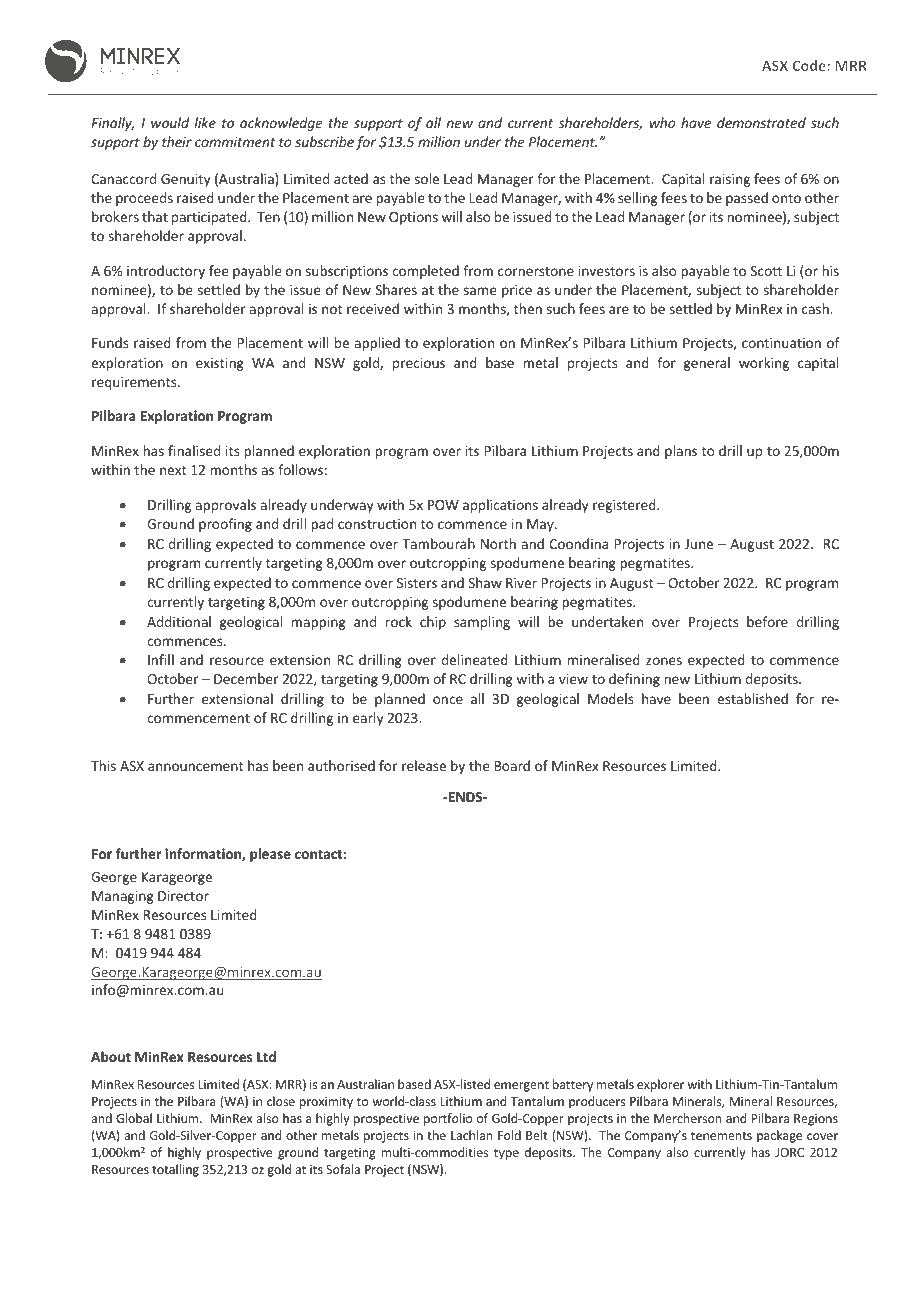  I want to click on Lachlan, so click(471, 1135).
